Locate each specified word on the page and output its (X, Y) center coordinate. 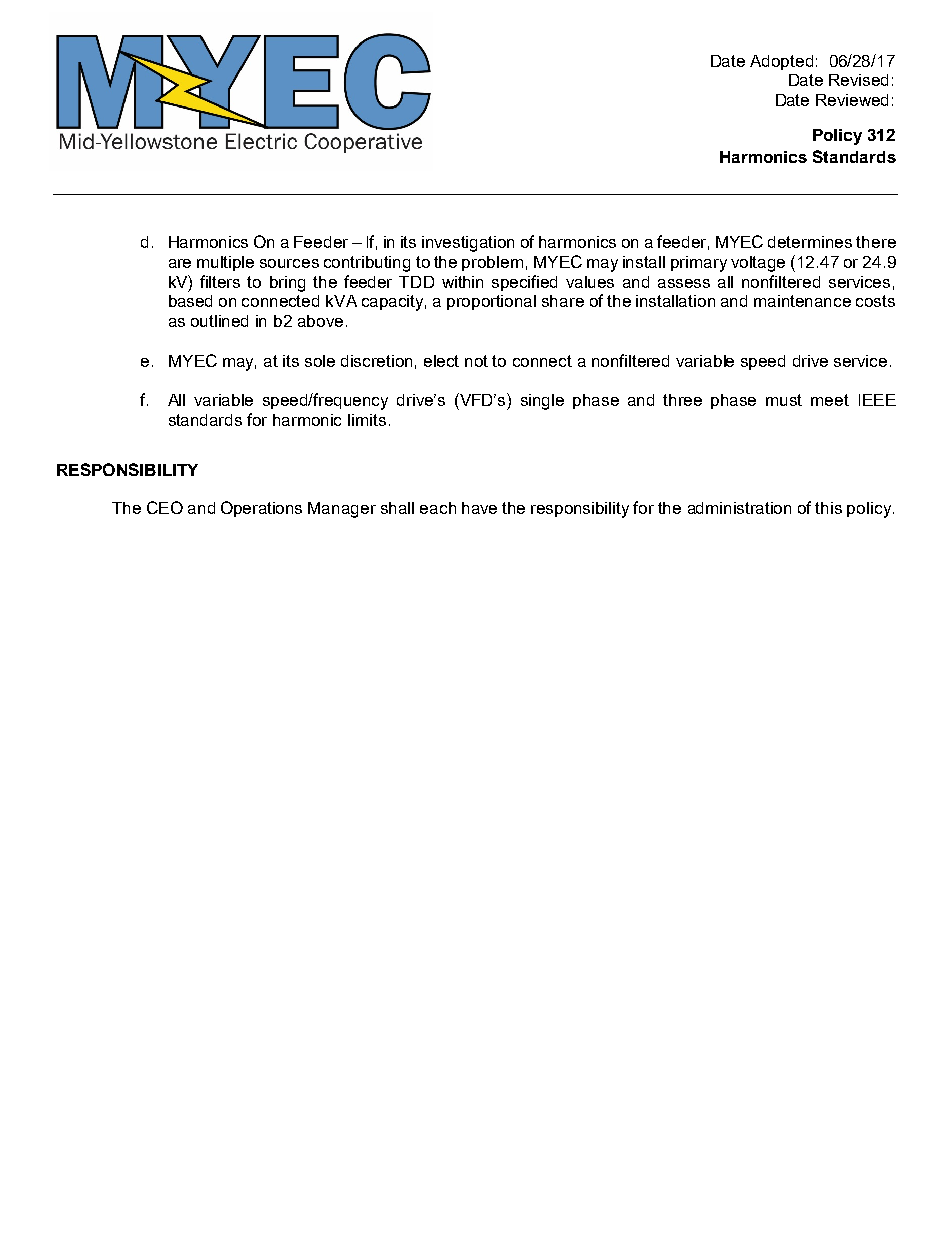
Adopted (781, 62)
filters (220, 281)
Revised (858, 80)
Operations (261, 509)
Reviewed (852, 100)
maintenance (802, 301)
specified (524, 283)
